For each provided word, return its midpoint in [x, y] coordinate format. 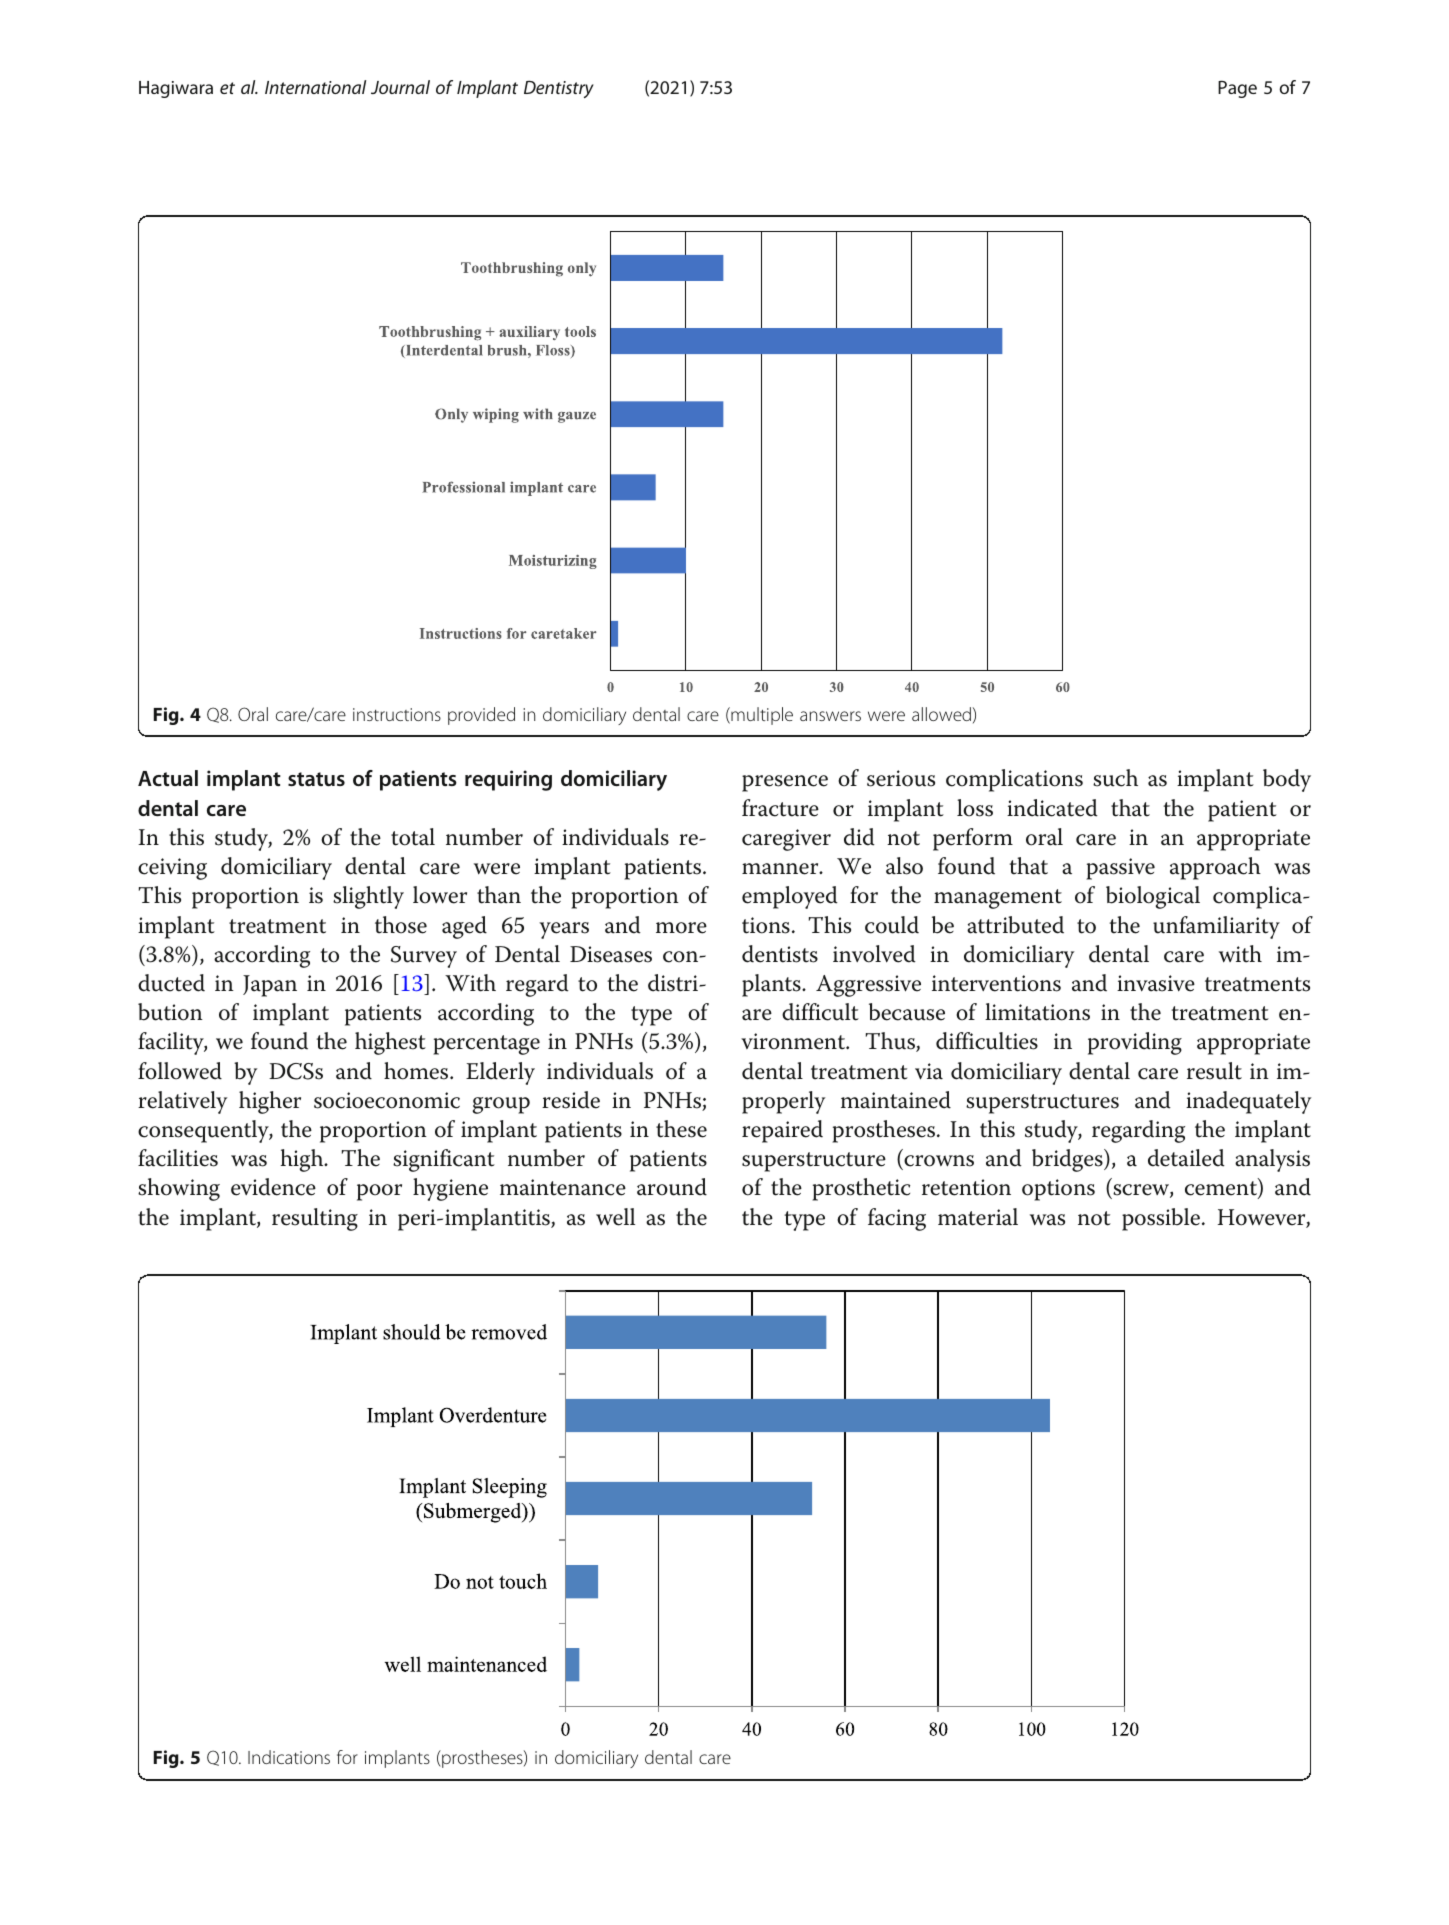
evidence [273, 1187]
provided [481, 716]
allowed [941, 714]
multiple [761, 716]
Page [1237, 89]
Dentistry [559, 89]
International [315, 87]
